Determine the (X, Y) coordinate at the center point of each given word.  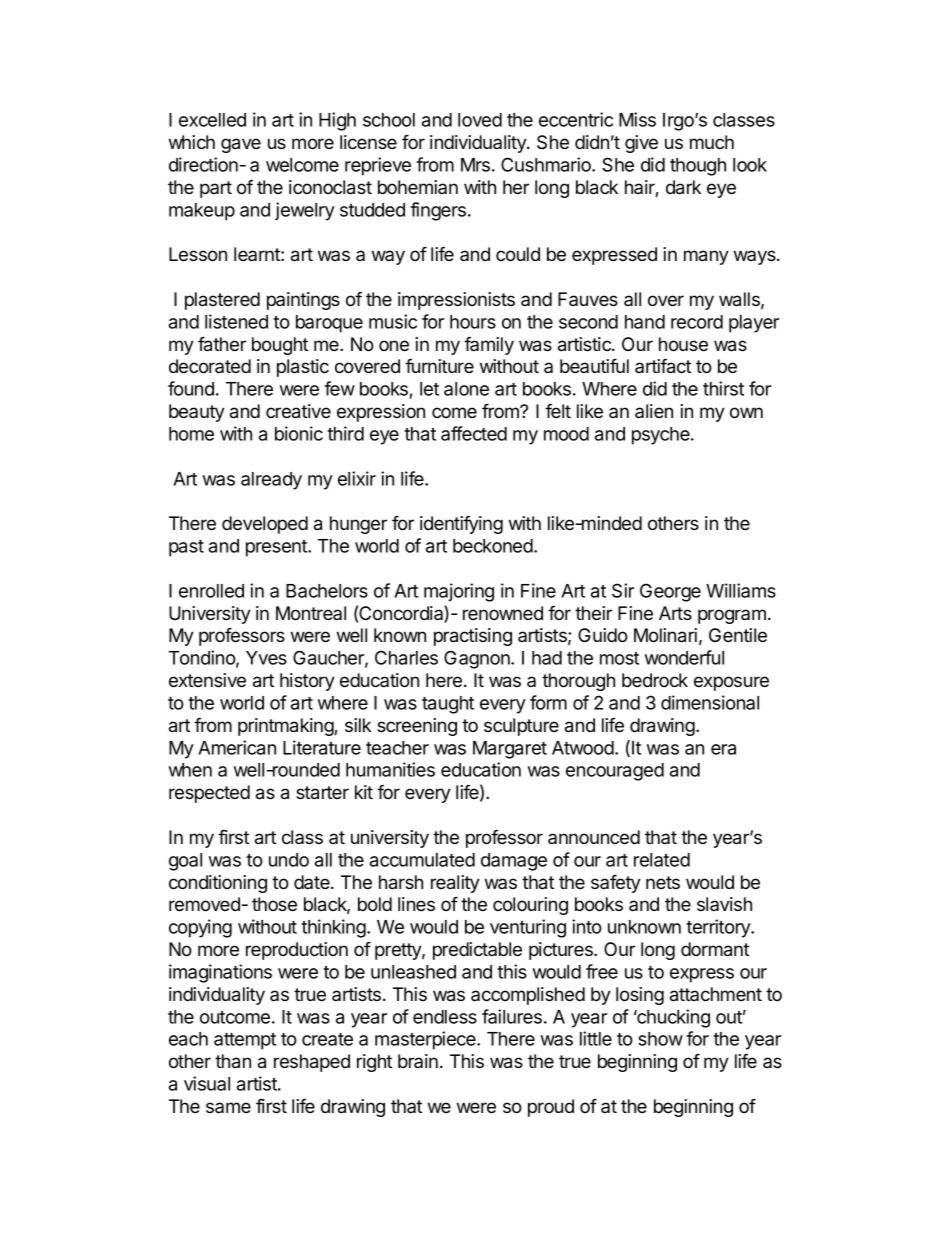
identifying (461, 524)
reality (455, 884)
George (670, 592)
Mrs (475, 165)
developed (265, 525)
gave (241, 145)
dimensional (710, 702)
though (698, 167)
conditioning (218, 884)
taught (448, 705)
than (233, 1061)
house (683, 344)
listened (236, 321)
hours (473, 322)
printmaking (286, 727)
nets (663, 882)
